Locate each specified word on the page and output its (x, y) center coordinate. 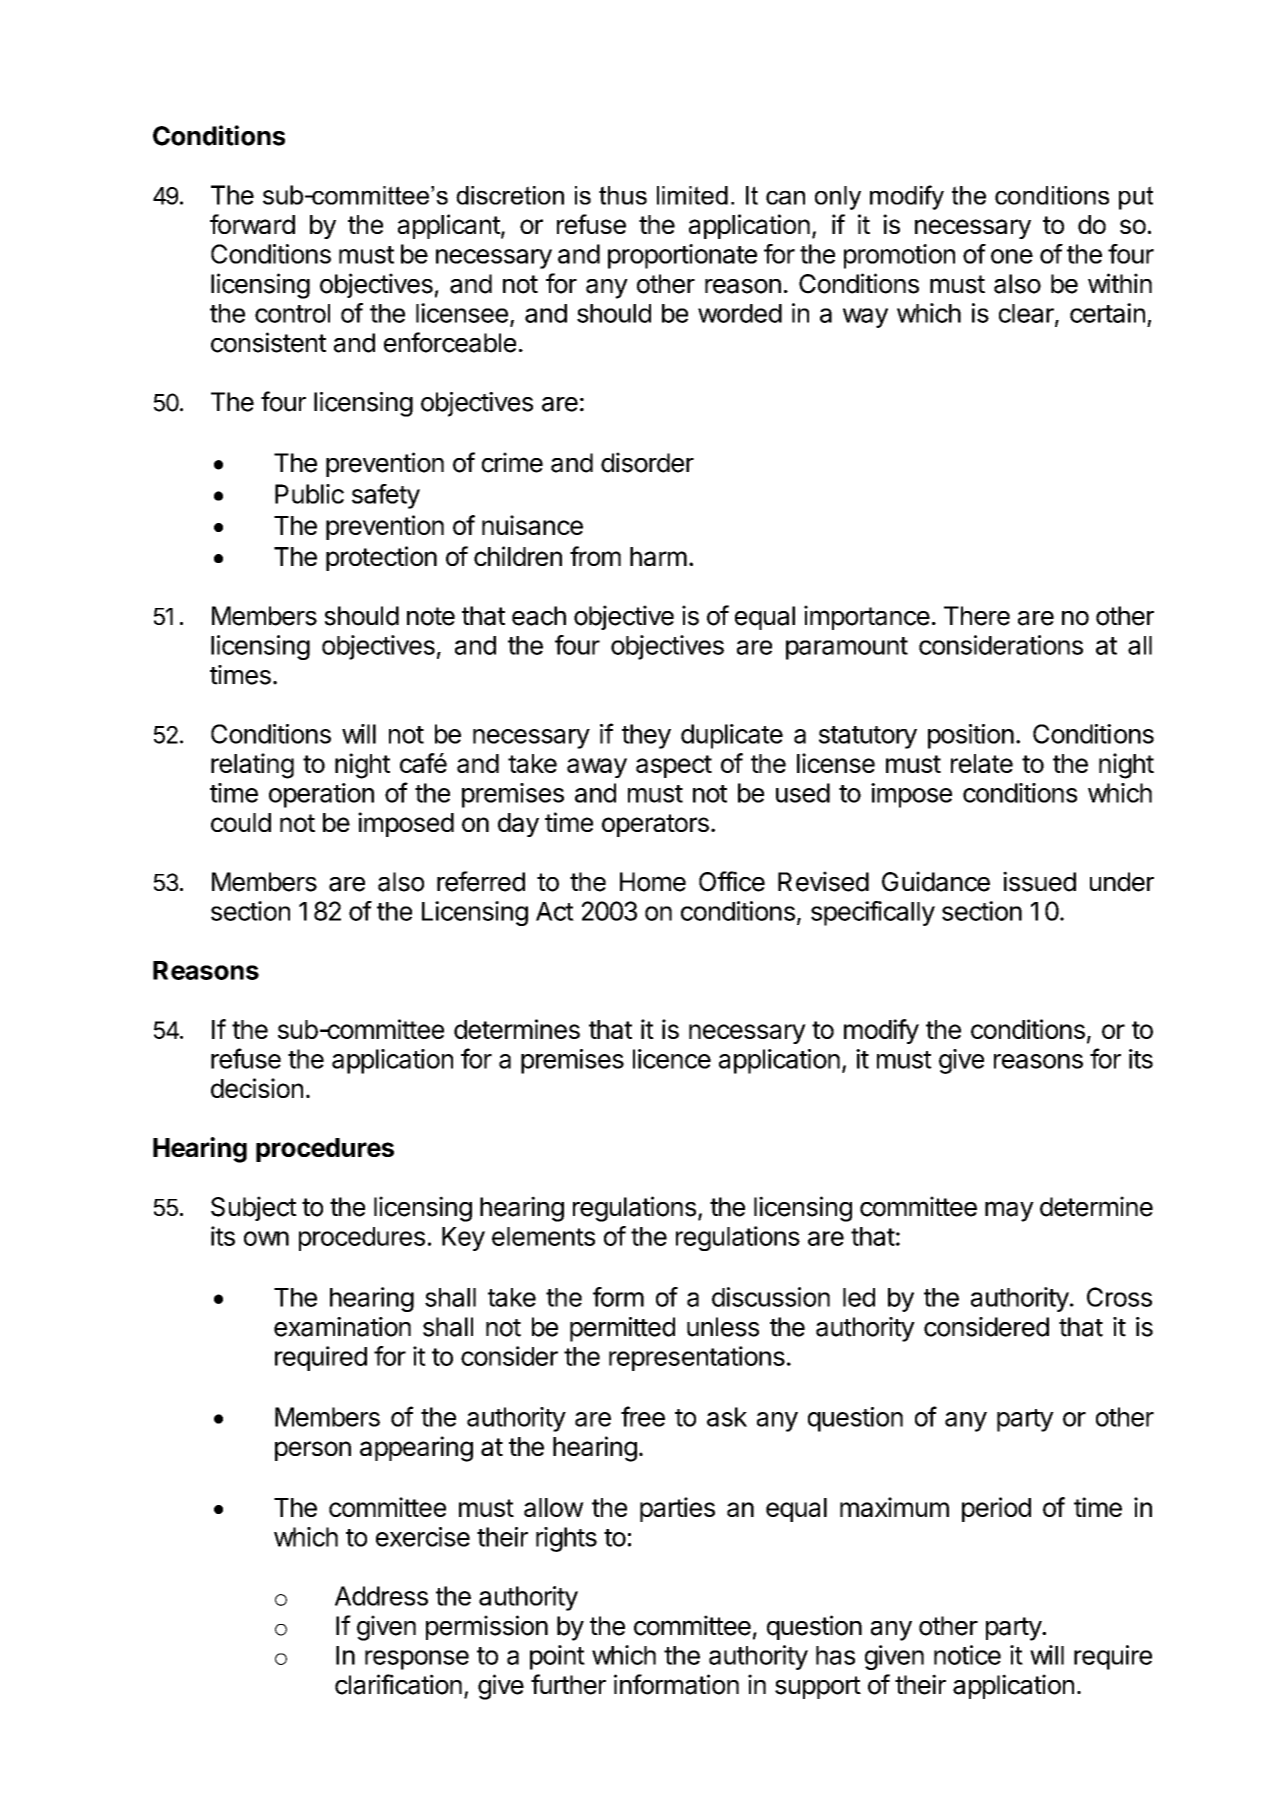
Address (381, 1596)
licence (672, 1059)
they (646, 736)
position (971, 736)
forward (252, 224)
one (1012, 256)
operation (321, 795)
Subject (254, 1208)
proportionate (682, 256)
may (1009, 1211)
